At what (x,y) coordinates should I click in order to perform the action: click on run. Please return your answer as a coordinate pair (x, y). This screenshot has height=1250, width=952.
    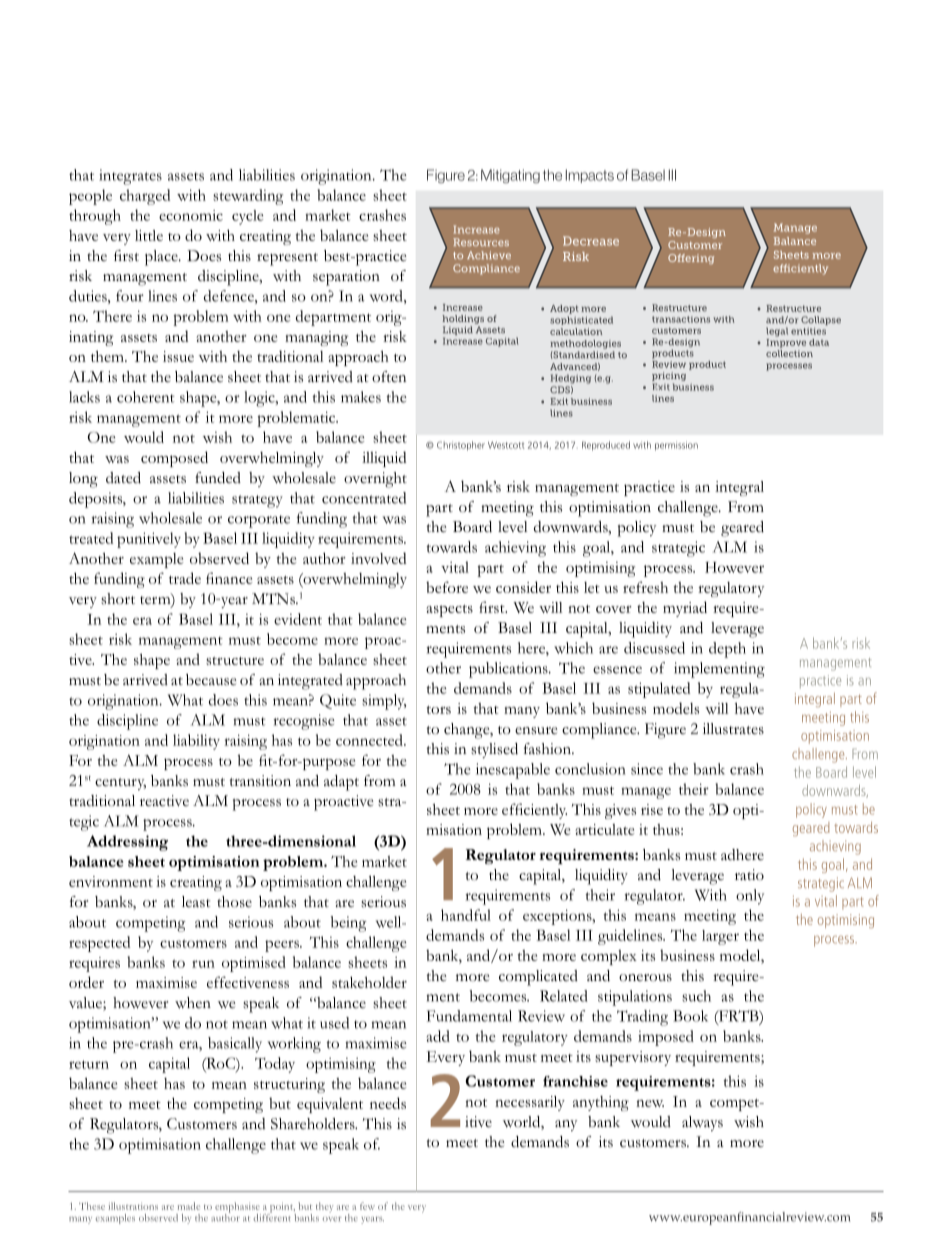
    Looking at the image, I should click on (203, 964).
